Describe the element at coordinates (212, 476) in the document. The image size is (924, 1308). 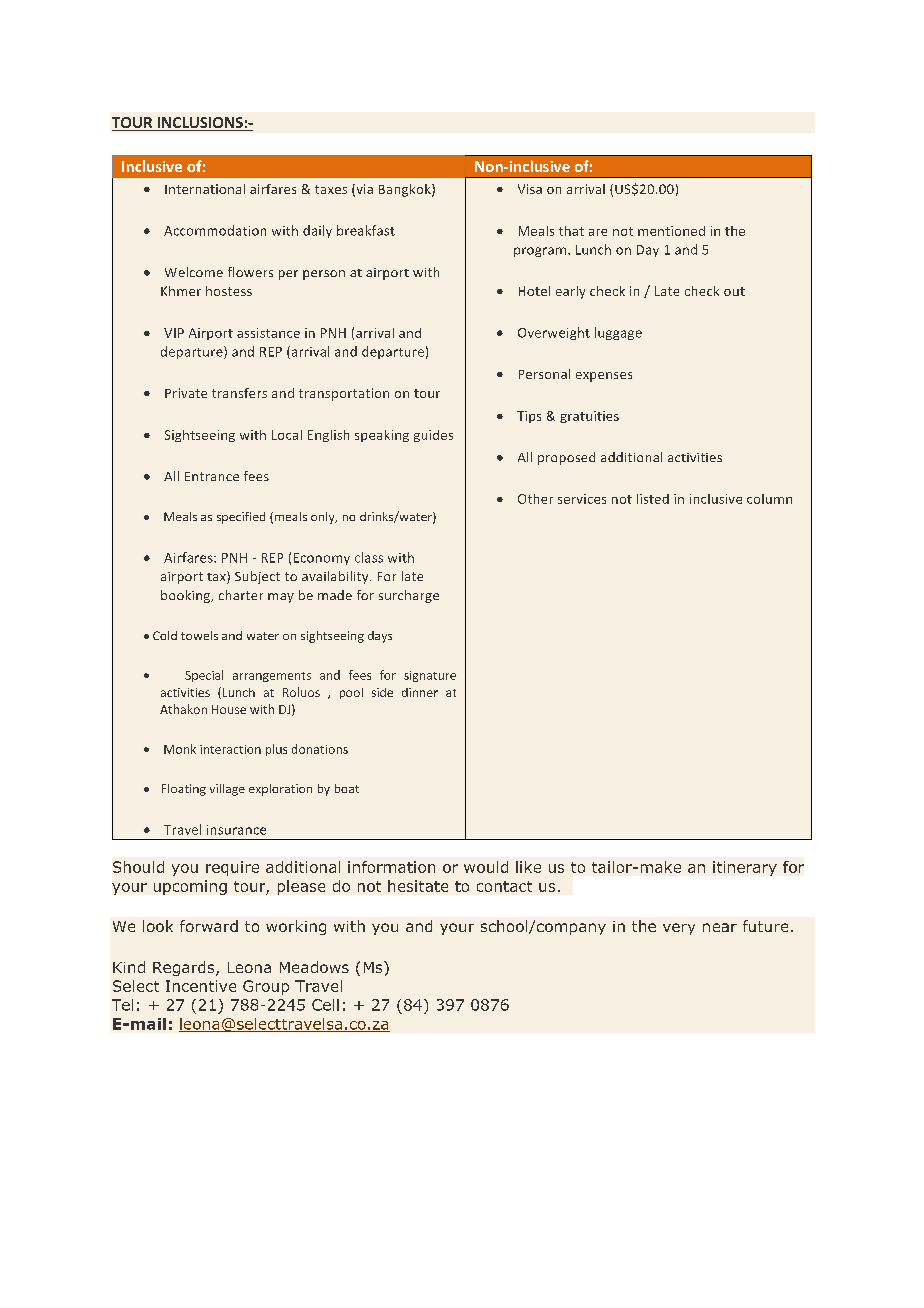
I see `Entrance` at that location.
